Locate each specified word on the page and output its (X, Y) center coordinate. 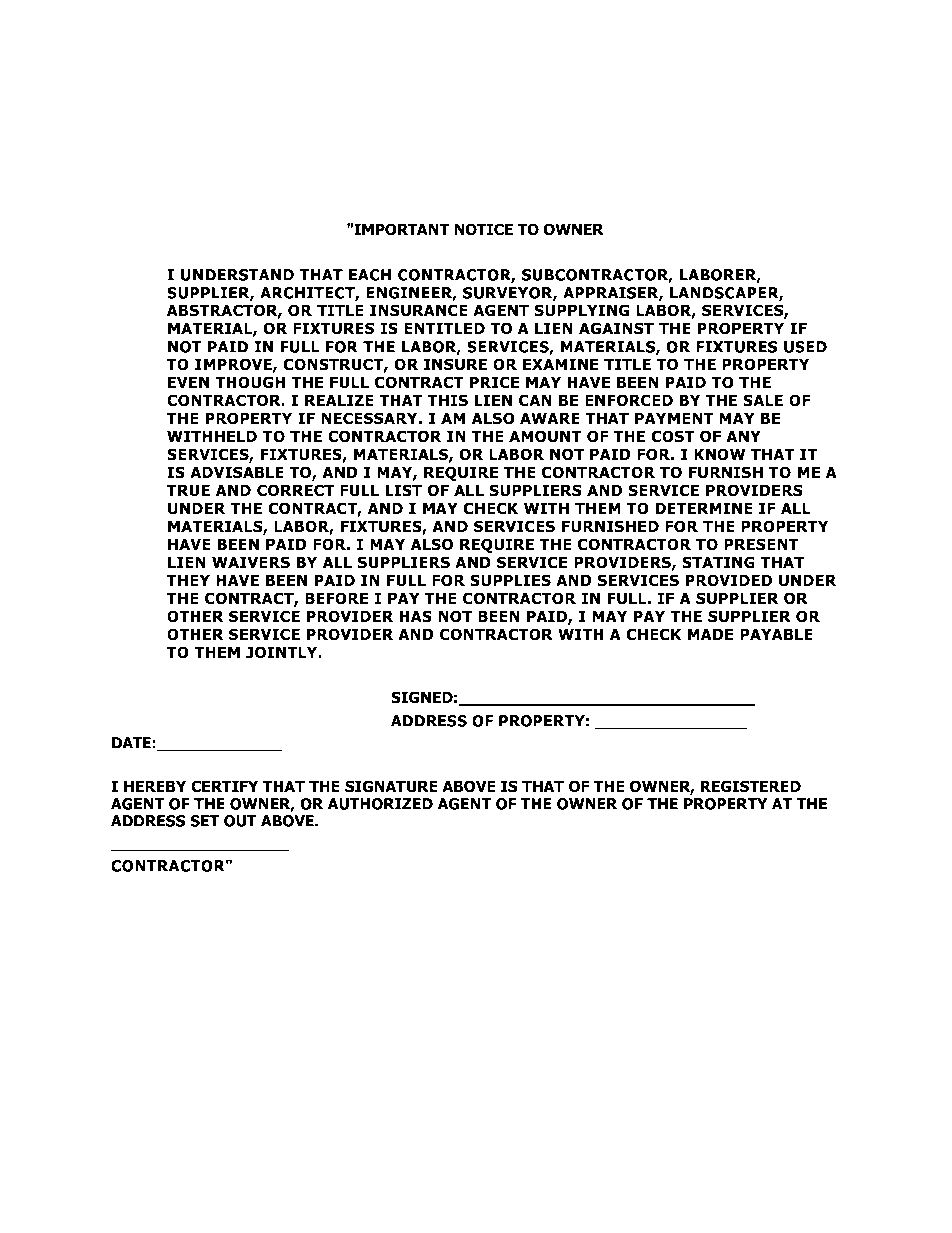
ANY (743, 436)
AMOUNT (545, 436)
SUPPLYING (581, 310)
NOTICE (483, 229)
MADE (710, 634)
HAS (415, 616)
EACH (370, 275)
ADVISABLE (237, 472)
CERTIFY (224, 786)
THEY (188, 580)
